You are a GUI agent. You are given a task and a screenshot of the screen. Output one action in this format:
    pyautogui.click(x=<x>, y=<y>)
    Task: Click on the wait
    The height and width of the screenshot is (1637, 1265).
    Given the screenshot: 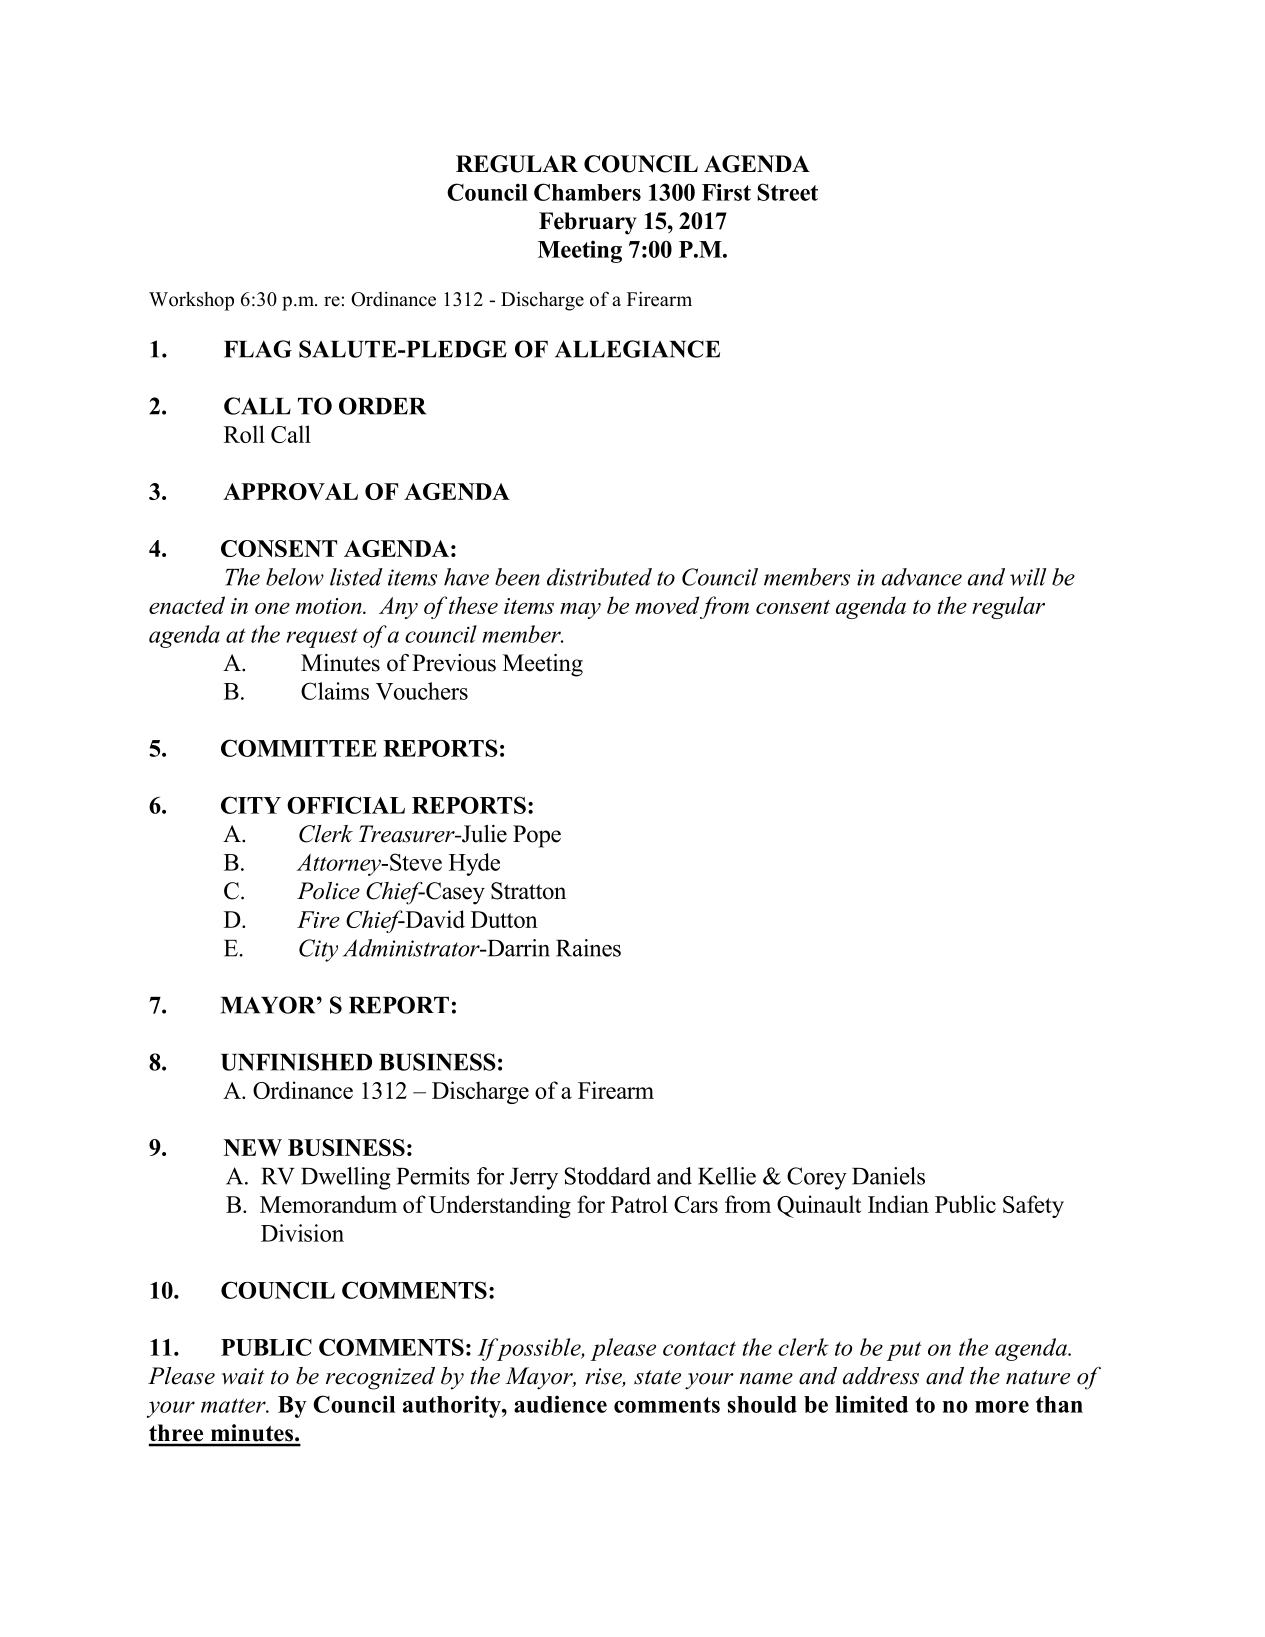 What is the action you would take?
    pyautogui.click(x=243, y=1376)
